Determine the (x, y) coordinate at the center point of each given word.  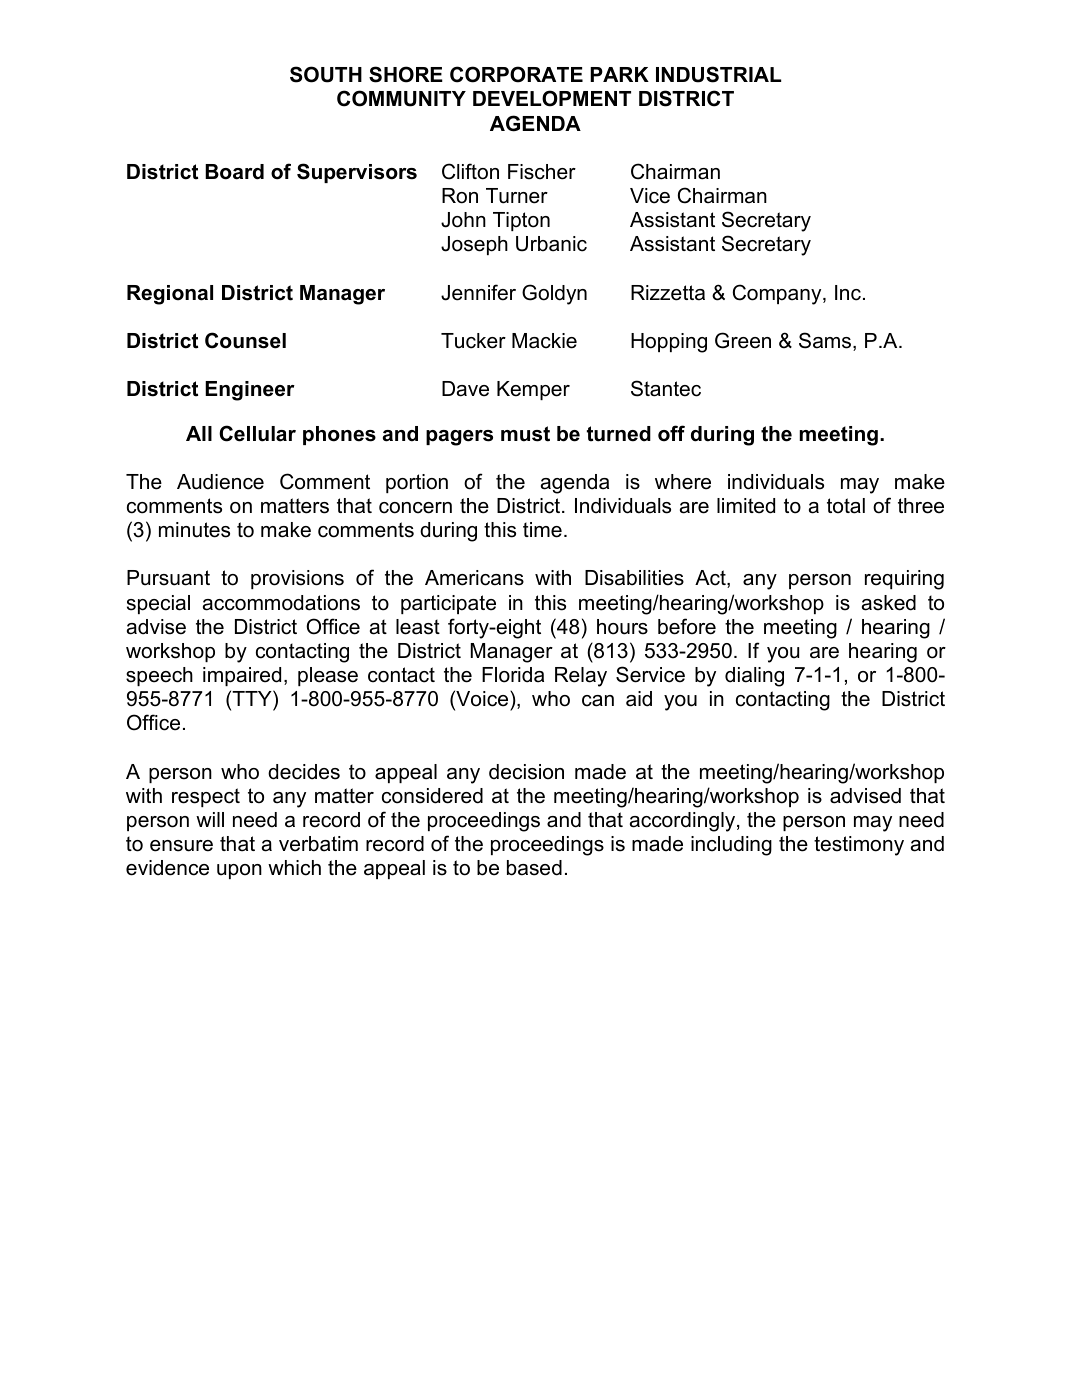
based (534, 868)
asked (889, 603)
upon (239, 871)
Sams (825, 340)
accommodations (281, 603)
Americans (474, 578)
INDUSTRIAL (718, 74)
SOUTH (326, 74)
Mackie (544, 341)
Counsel (245, 340)
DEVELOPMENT (552, 98)
